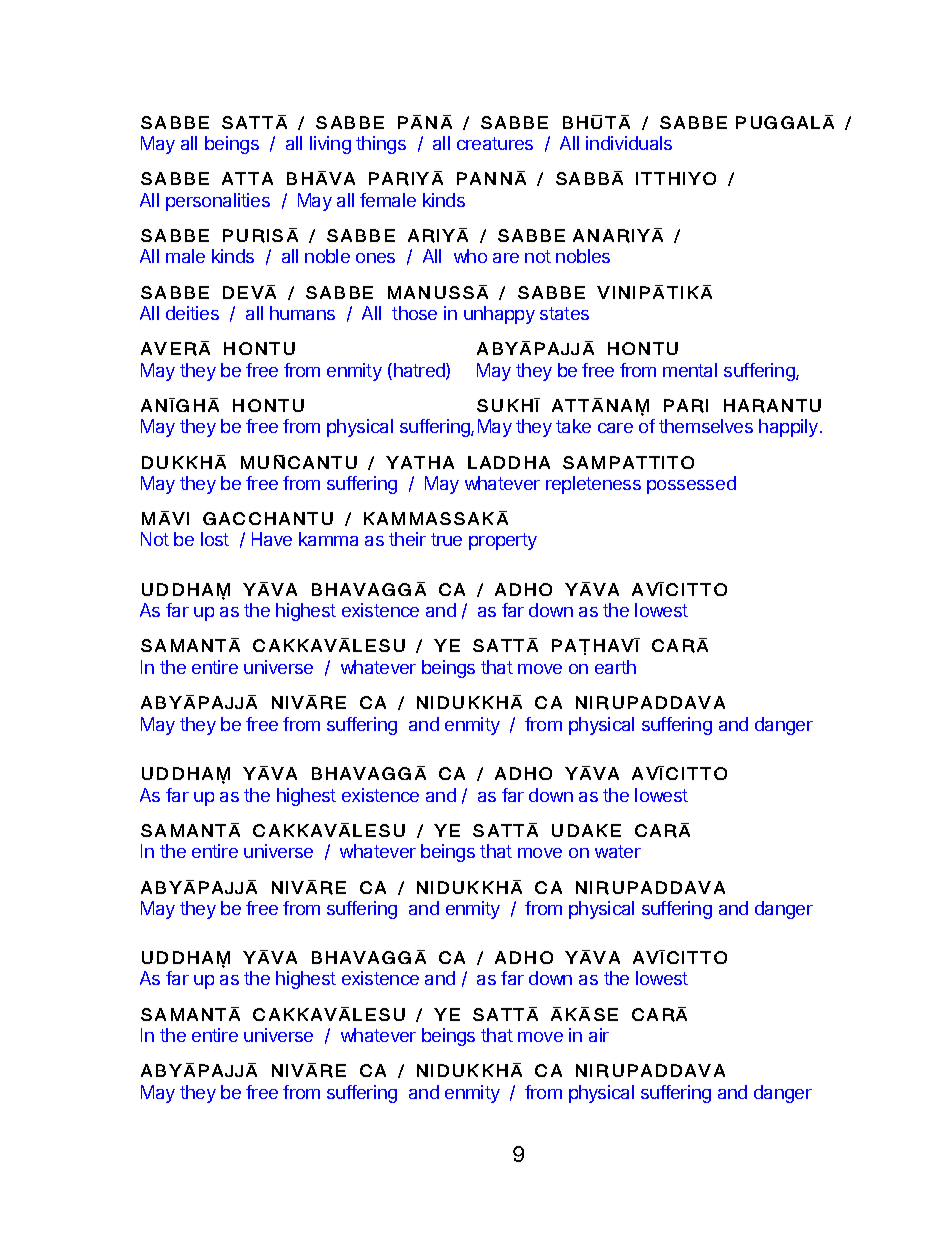  What do you see at coordinates (420, 462) in the screenshot?
I see `YATHA` at bounding box center [420, 462].
